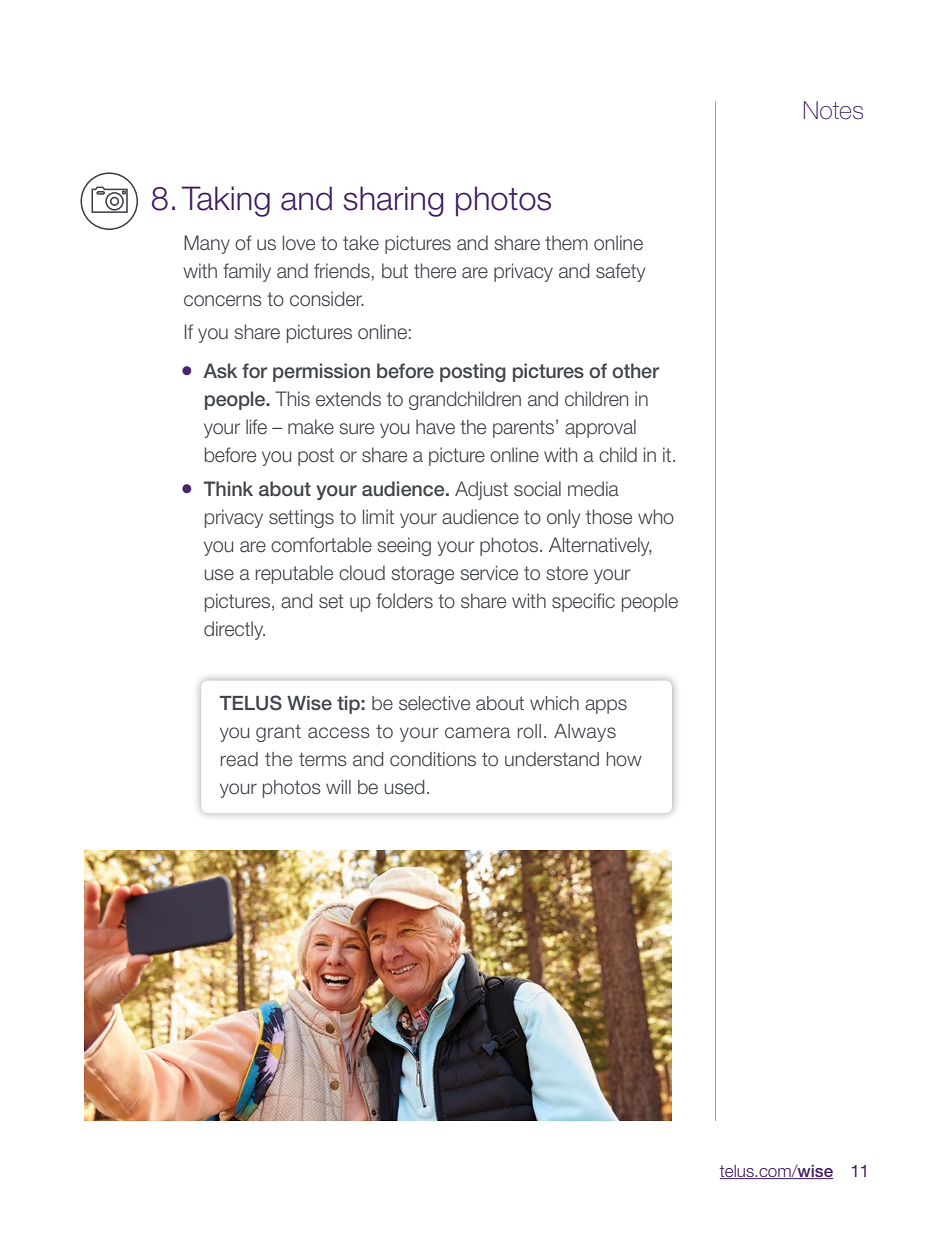 This page has width=952, height=1233. What do you see at coordinates (256, 427) in the page?
I see `life` at bounding box center [256, 427].
